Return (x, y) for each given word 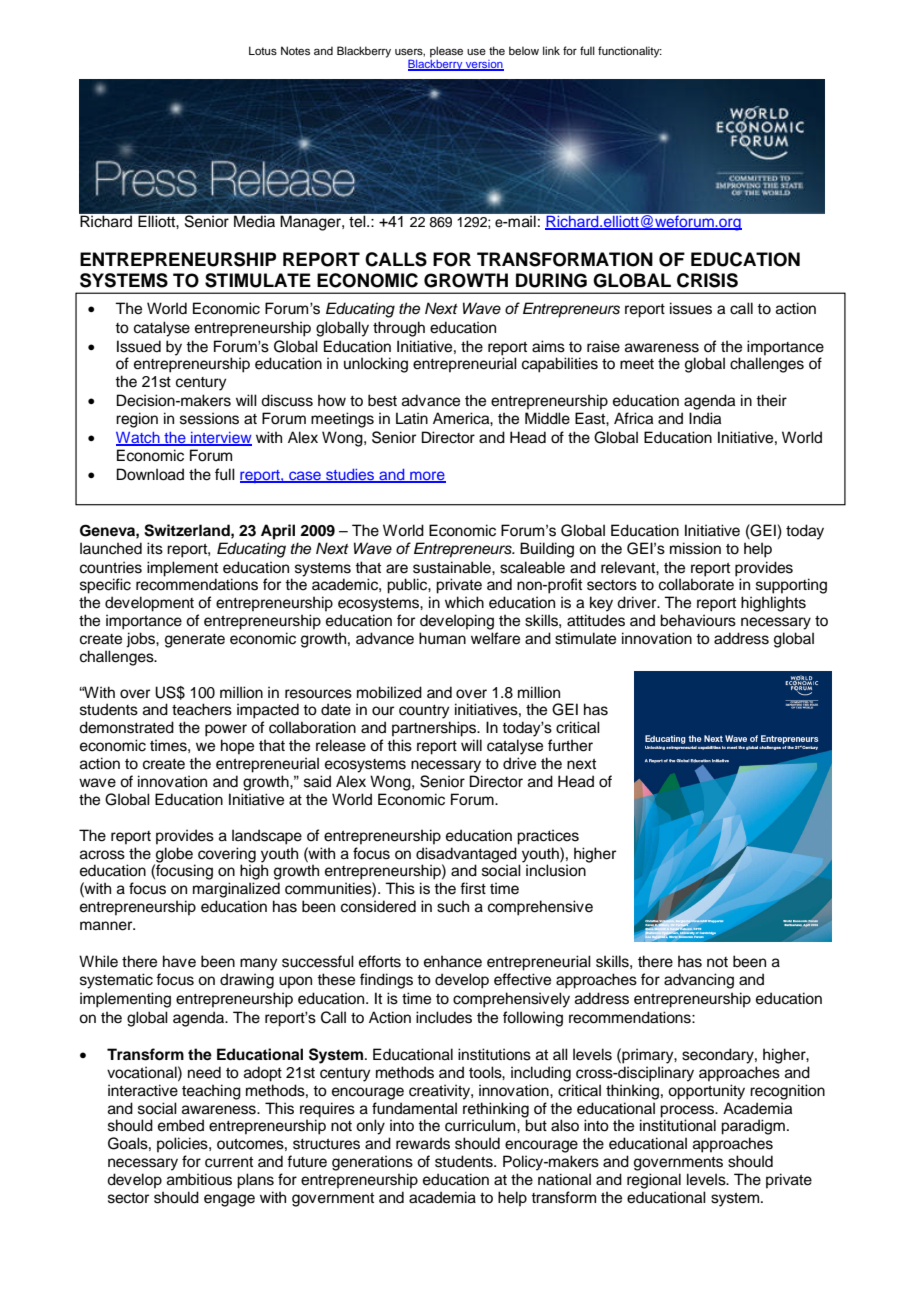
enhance (453, 961)
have (179, 961)
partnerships (435, 729)
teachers (202, 709)
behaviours (698, 620)
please (446, 52)
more (427, 476)
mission (695, 548)
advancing (699, 981)
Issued (139, 346)
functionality (630, 52)
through (399, 329)
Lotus (263, 50)
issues (691, 308)
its (155, 548)
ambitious (199, 1179)
